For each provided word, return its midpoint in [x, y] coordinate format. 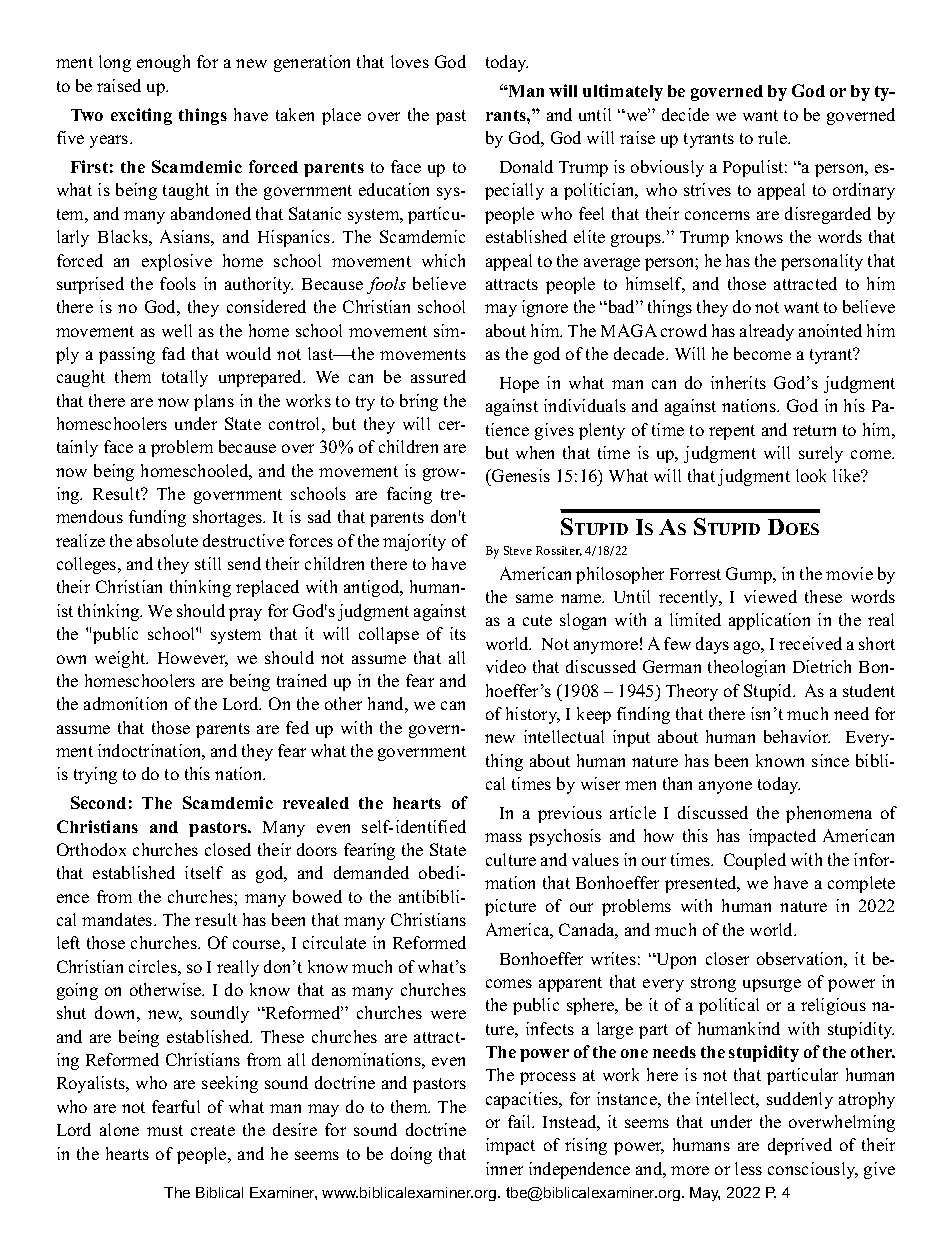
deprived [800, 1146]
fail [521, 1121]
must [165, 1130]
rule [774, 137]
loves [410, 61]
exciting [141, 116]
